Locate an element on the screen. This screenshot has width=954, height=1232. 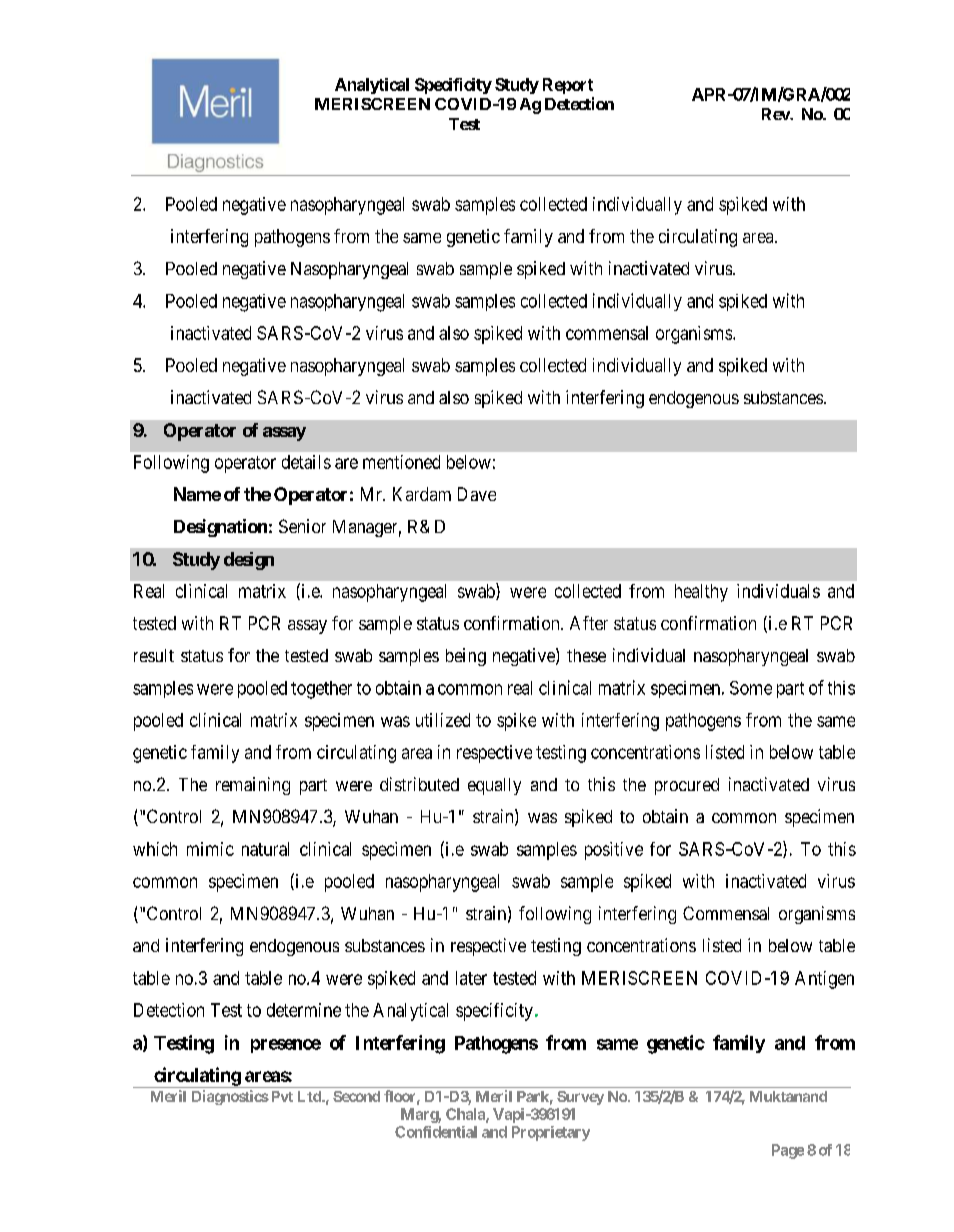
being is located at coordinates (466, 657).
